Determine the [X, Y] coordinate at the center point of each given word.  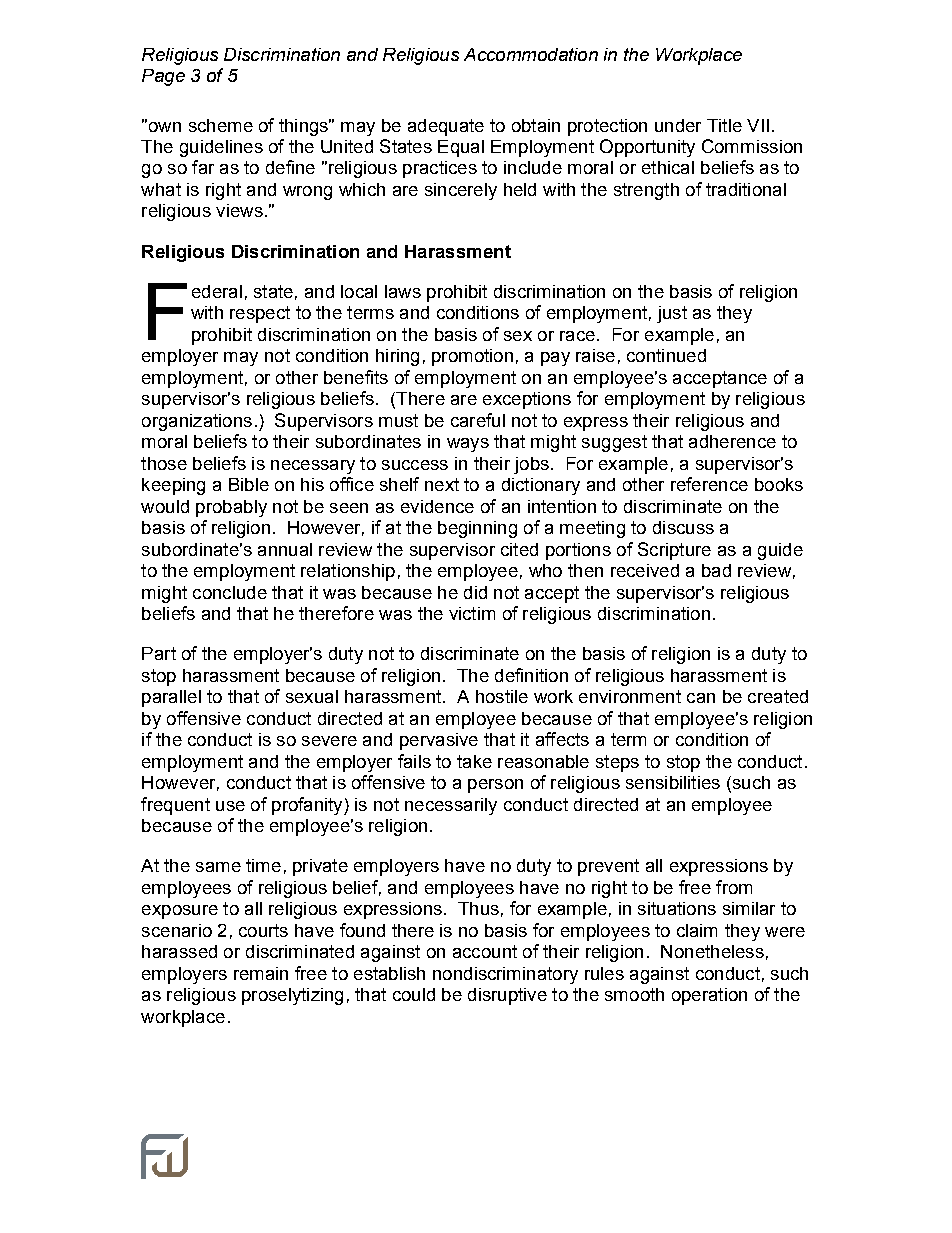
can [701, 698]
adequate [446, 127]
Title [724, 125]
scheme [221, 125]
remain [261, 973]
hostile [502, 696]
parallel [171, 698]
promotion [472, 357]
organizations [197, 422]
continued [666, 355]
